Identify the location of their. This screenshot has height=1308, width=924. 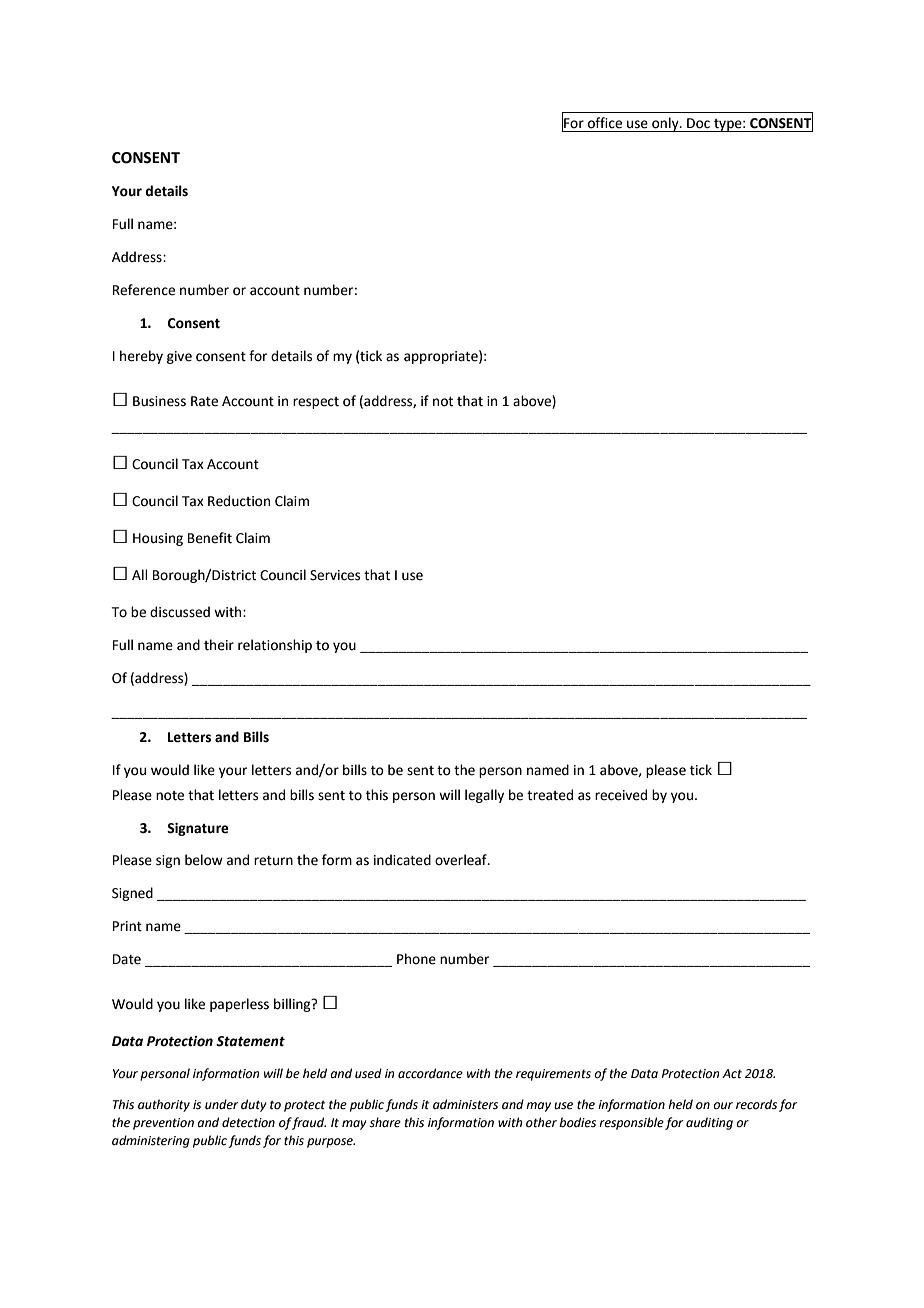
(219, 645).
